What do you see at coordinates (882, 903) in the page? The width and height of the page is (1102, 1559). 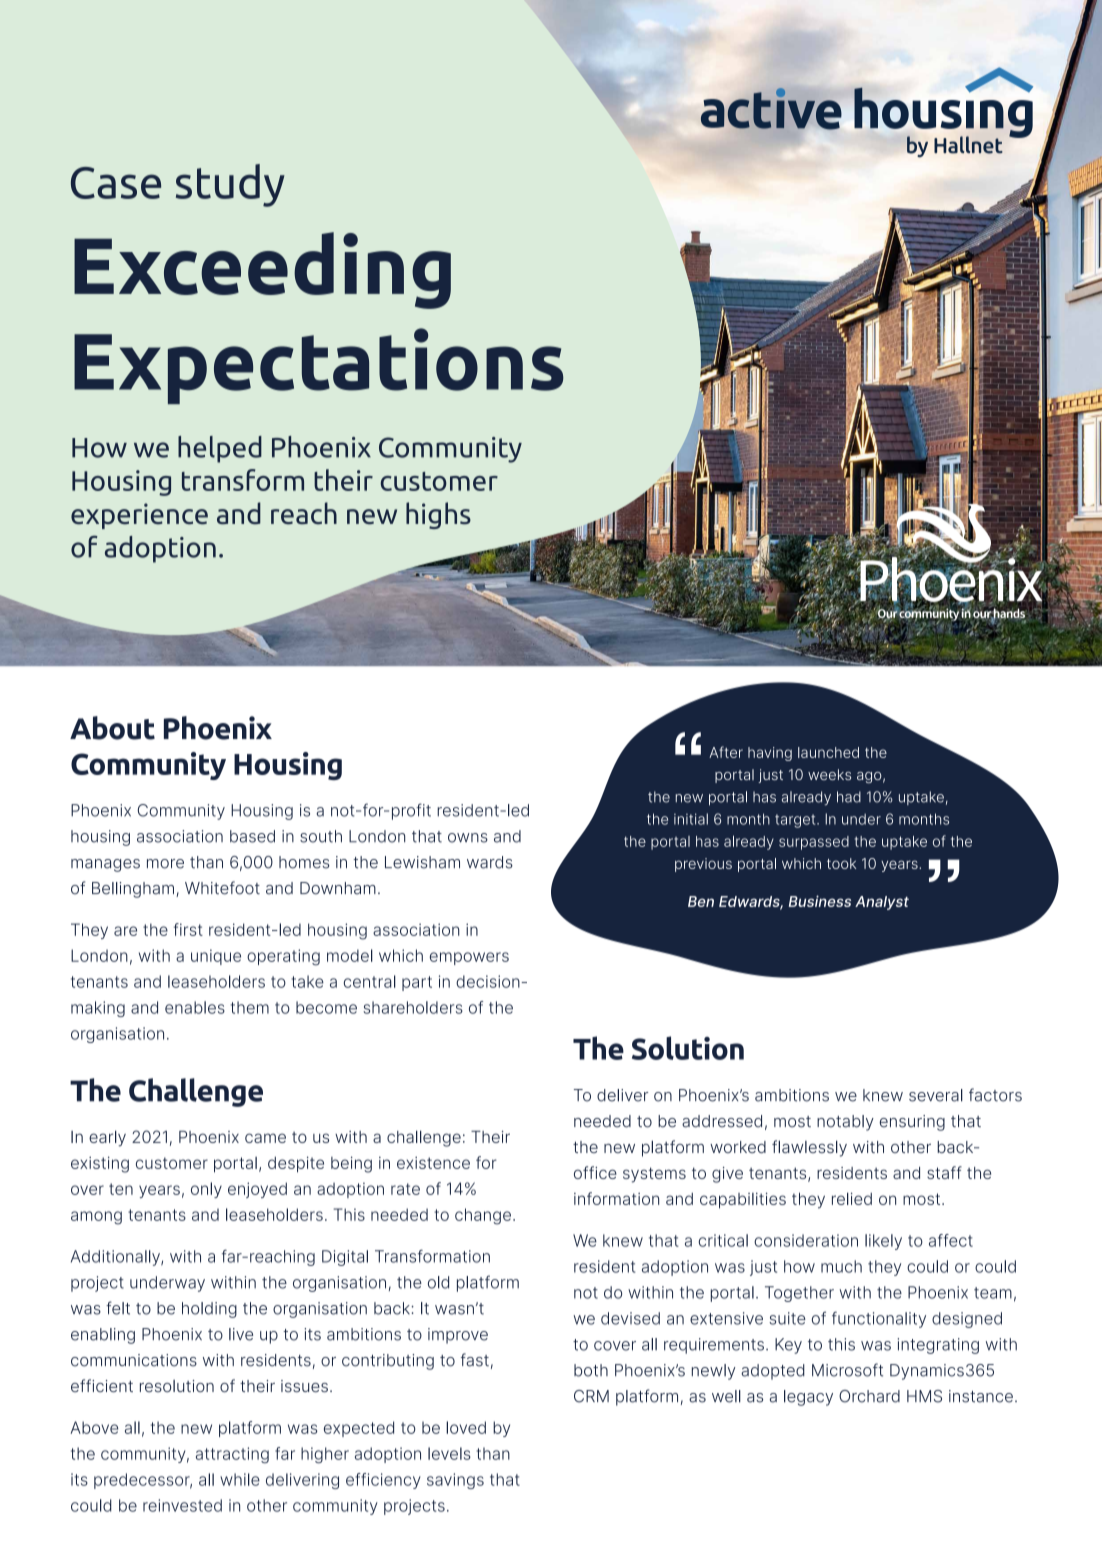 I see `Analyst` at bounding box center [882, 903].
